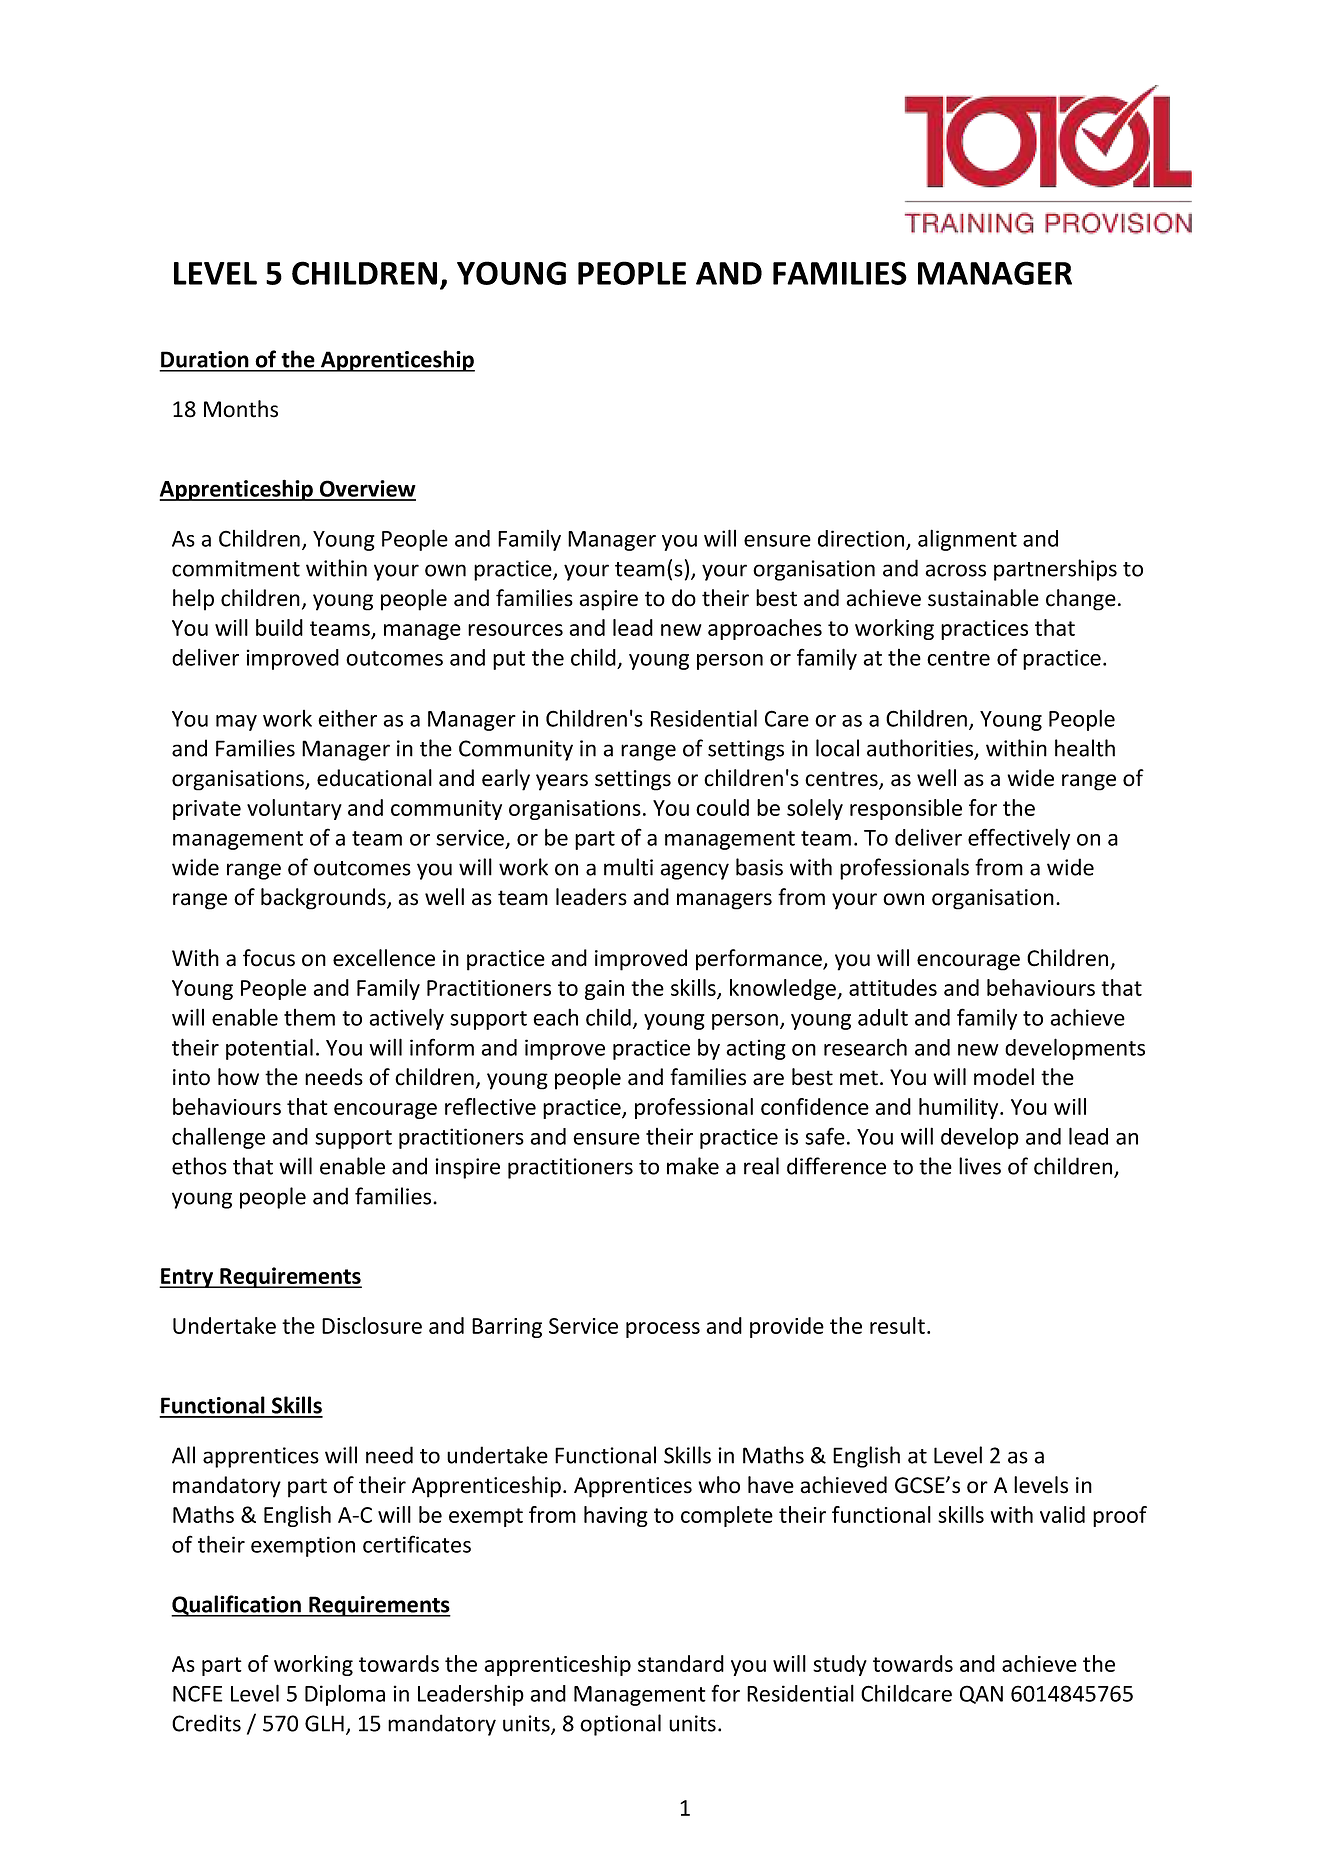 This document has height=1867, width=1320. Describe the element at coordinates (967, 540) in the document. I see `alignment` at that location.
